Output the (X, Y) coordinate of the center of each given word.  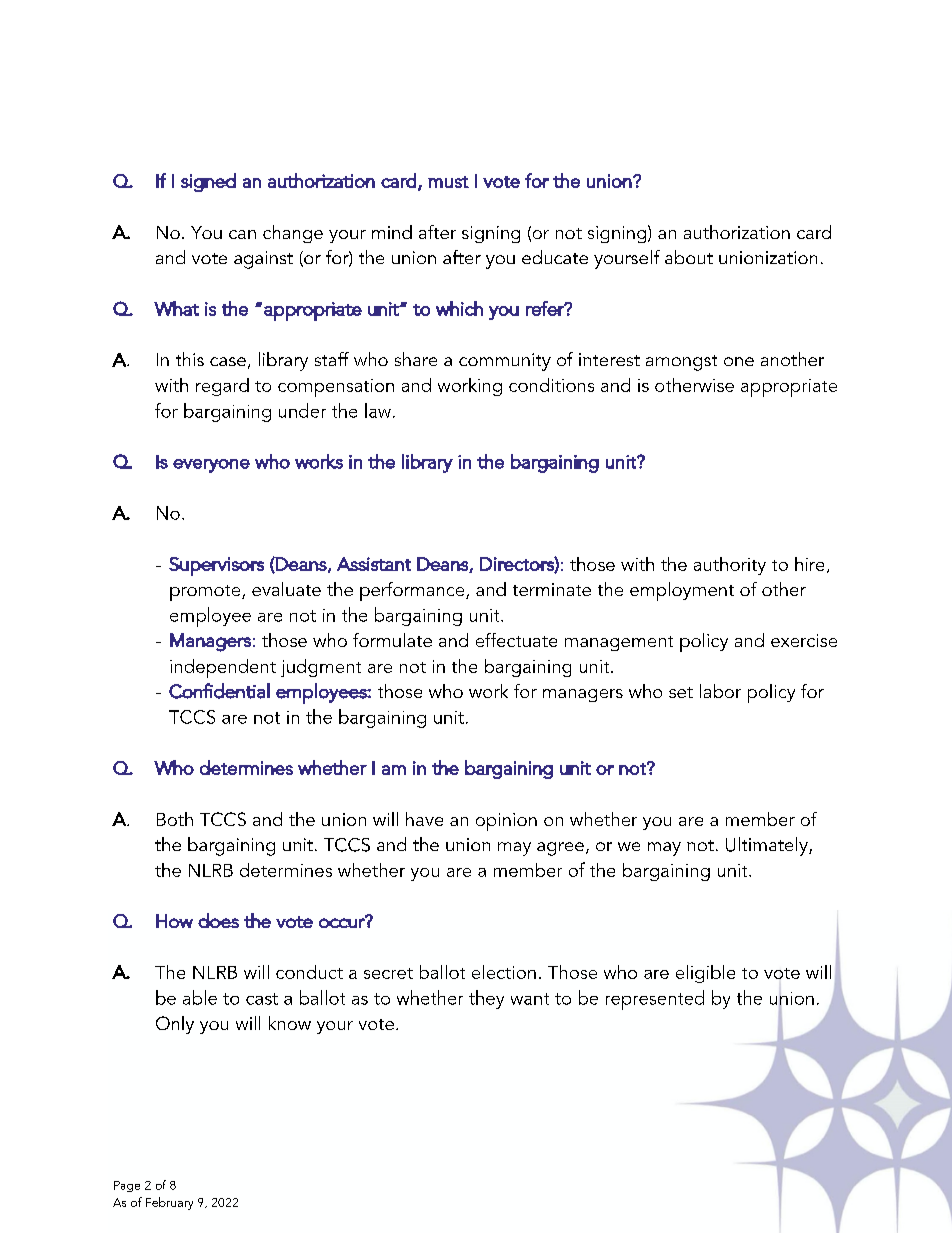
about (689, 257)
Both (175, 819)
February (169, 1203)
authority (730, 566)
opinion (506, 822)
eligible (705, 974)
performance (413, 591)
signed (208, 182)
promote (206, 593)
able (200, 997)
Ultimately (768, 846)
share (416, 359)
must (448, 182)
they (486, 999)
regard (222, 387)
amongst (681, 363)
